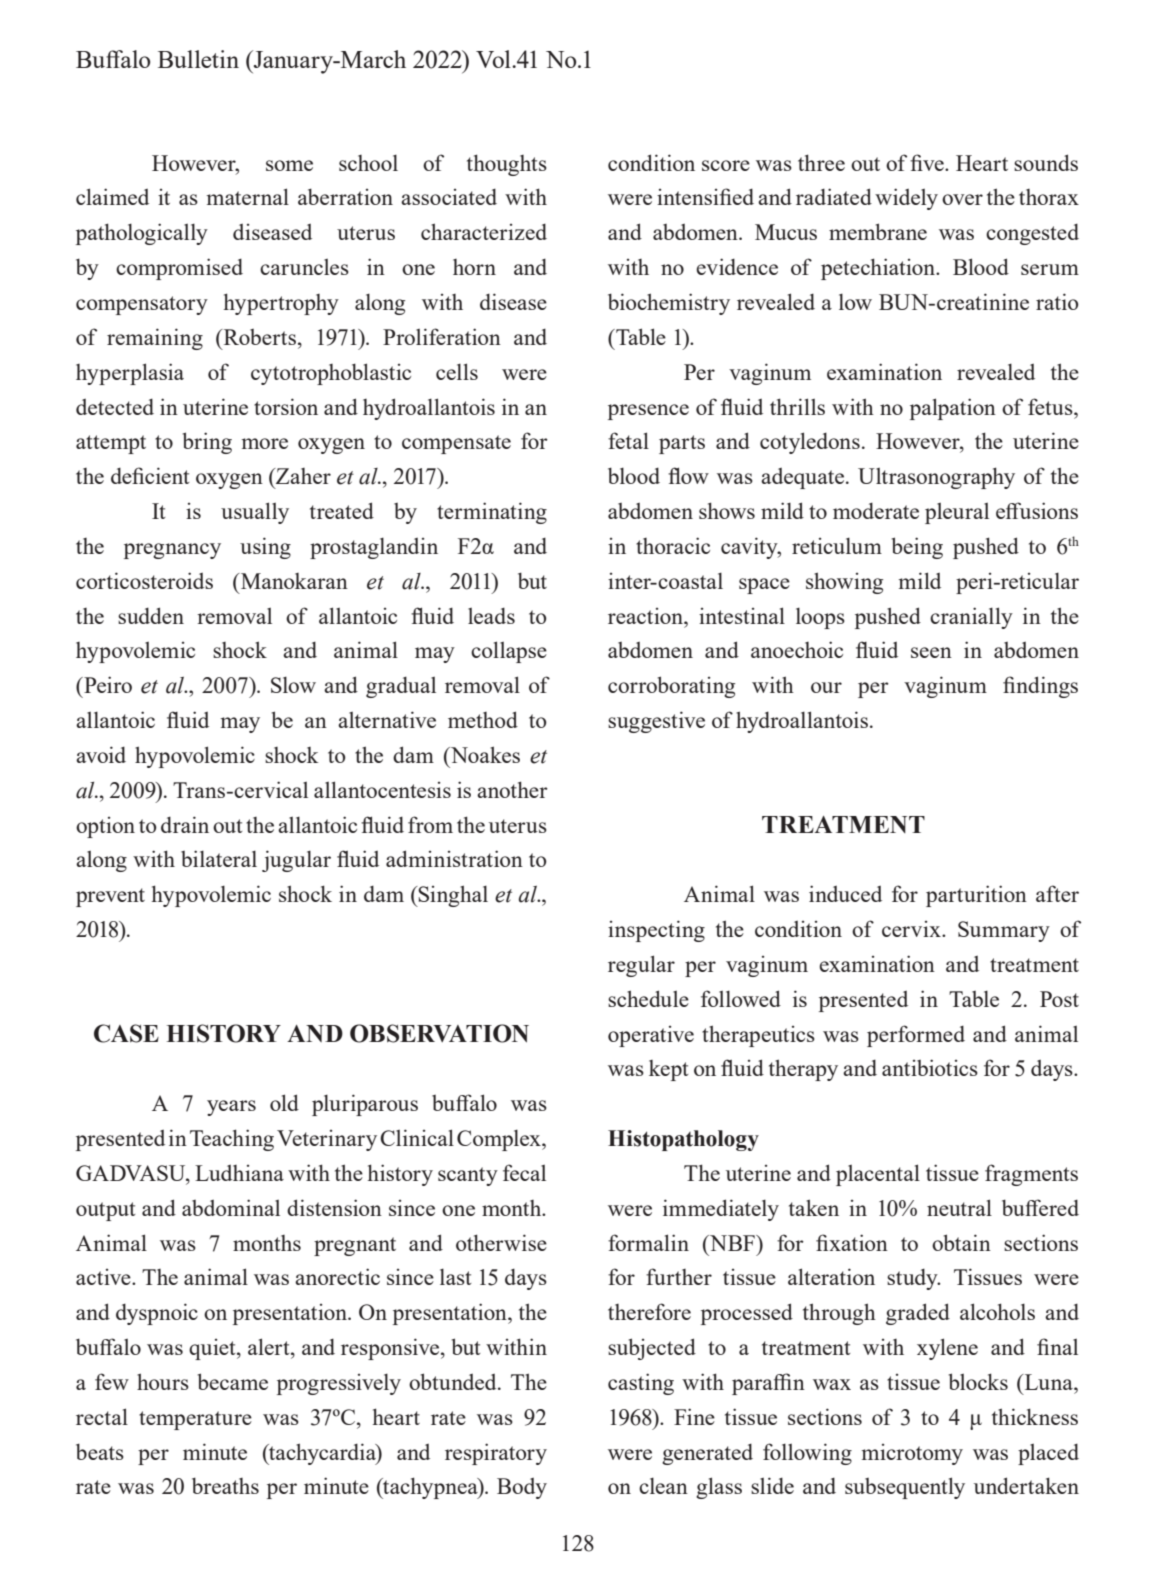  What do you see at coordinates (172, 551) in the screenshot?
I see `pregnancy` at bounding box center [172, 551].
